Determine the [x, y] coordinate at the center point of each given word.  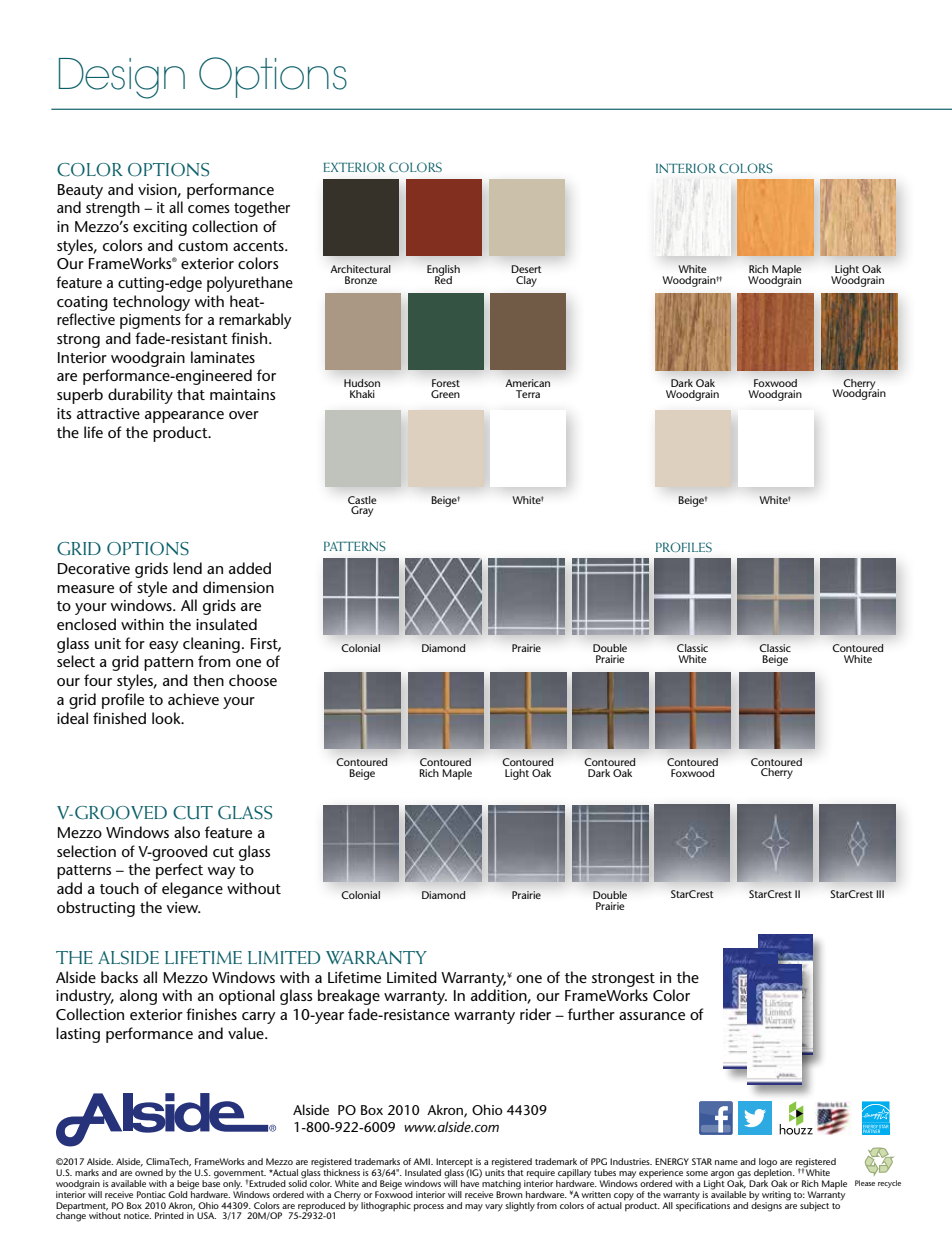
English [443, 271]
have [471, 1182]
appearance [184, 417]
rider [535, 1014]
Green [445, 394]
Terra [528, 394]
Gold [177, 1194]
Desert [526, 269]
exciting [160, 228]
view [184, 907]
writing [776, 1196]
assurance [652, 1016]
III [880, 894]
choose [253, 680]
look [167, 718]
